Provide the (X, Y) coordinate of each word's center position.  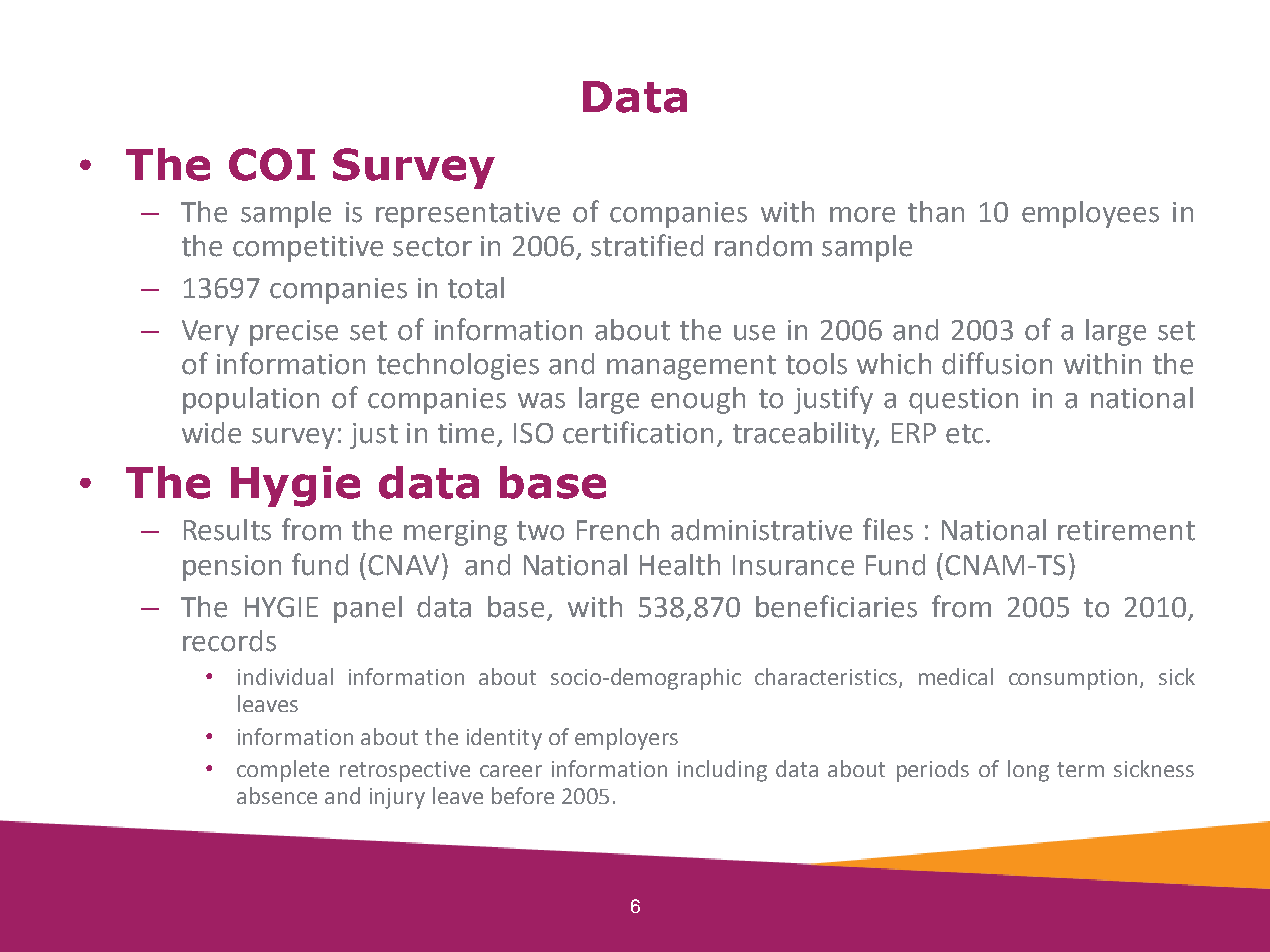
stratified (647, 245)
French (618, 530)
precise (294, 333)
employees (1090, 214)
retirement (1126, 530)
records (229, 641)
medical (956, 676)
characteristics (827, 678)
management (691, 367)
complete (283, 771)
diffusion (997, 363)
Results (227, 530)
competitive (308, 249)
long (1028, 771)
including (722, 771)
